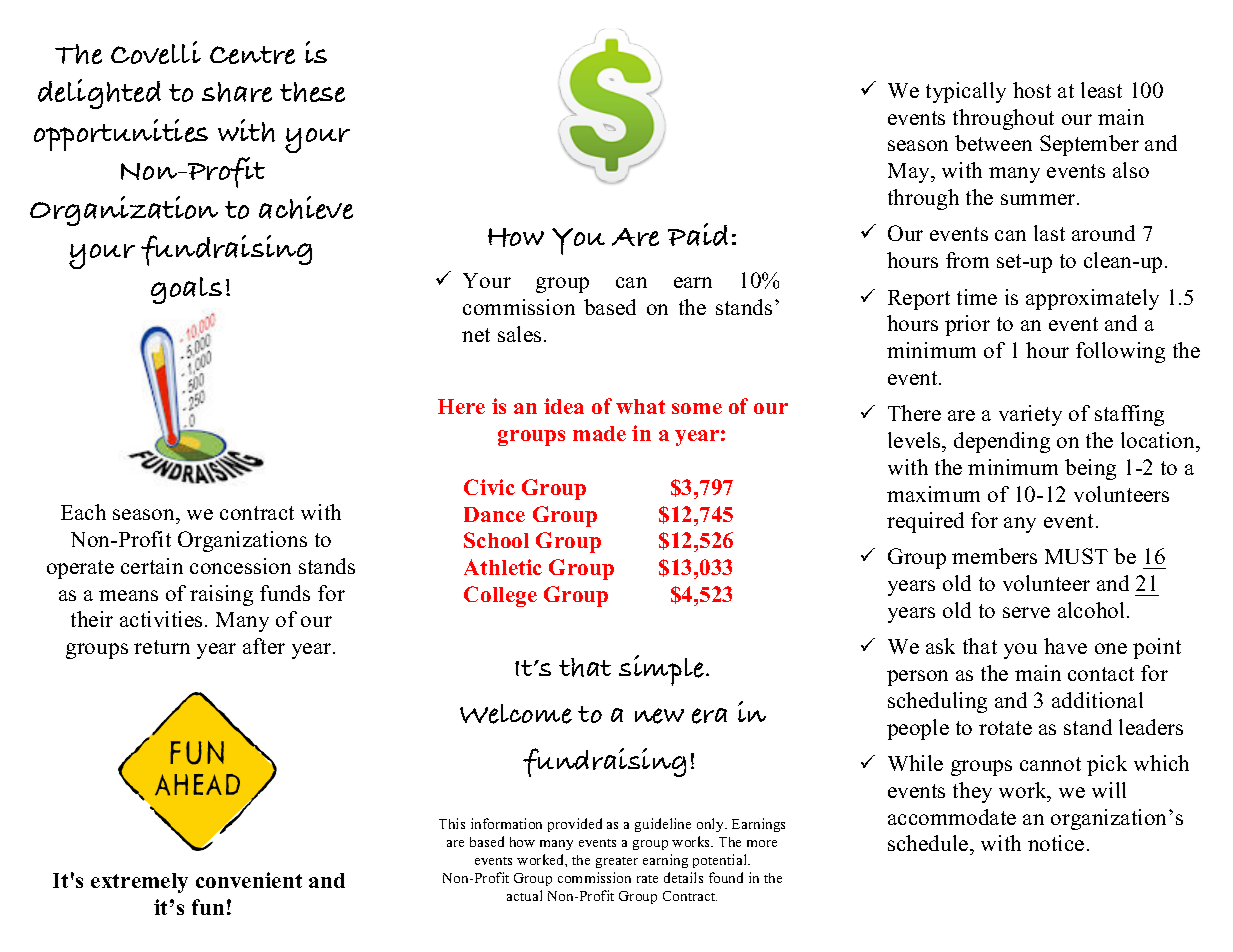  What do you see at coordinates (249, 880) in the page?
I see `convenient` at bounding box center [249, 880].
